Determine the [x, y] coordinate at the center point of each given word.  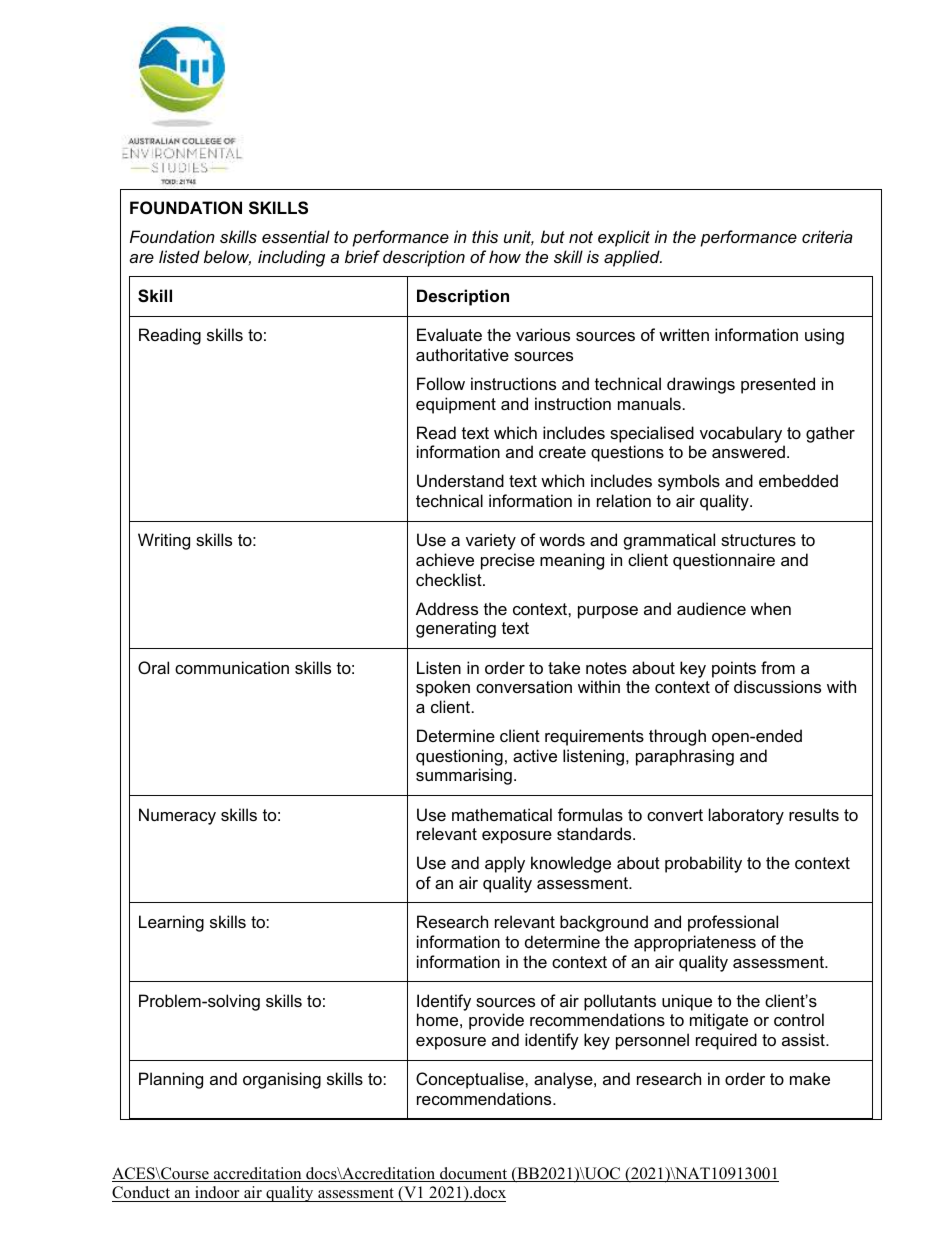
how [505, 256]
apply [505, 864]
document [474, 1174]
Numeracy [177, 816]
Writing [164, 541]
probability [703, 864]
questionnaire [724, 561]
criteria [827, 236]
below [227, 258]
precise [508, 561]
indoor [217, 1194]
